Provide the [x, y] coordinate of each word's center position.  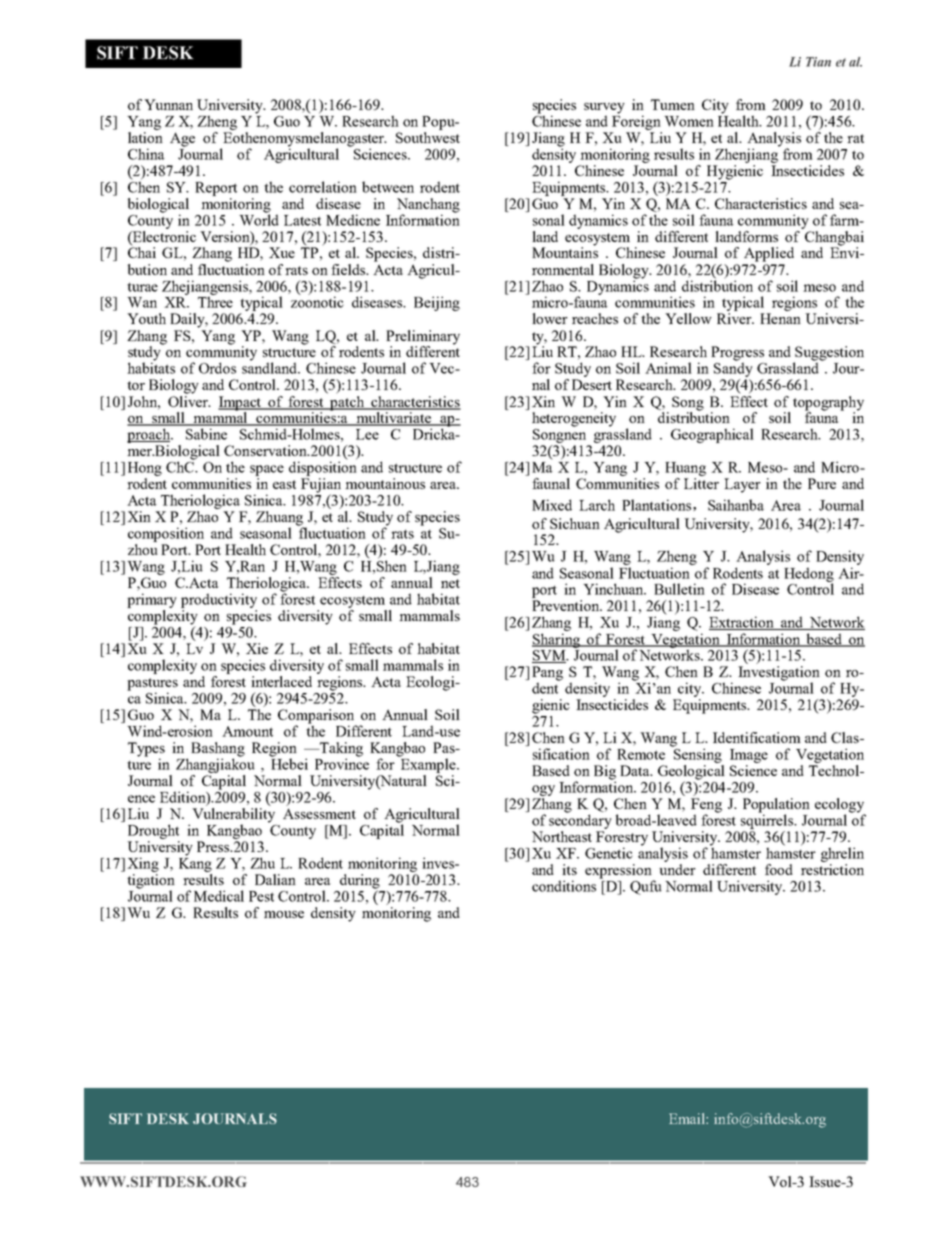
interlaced [281, 681]
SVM [550, 656]
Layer [742, 485]
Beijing [437, 303]
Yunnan [168, 104]
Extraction [742, 623]
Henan [780, 318]
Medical [219, 896]
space [267, 470]
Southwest [428, 137]
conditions [564, 886]
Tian [818, 62]
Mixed [552, 505]
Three [215, 301]
